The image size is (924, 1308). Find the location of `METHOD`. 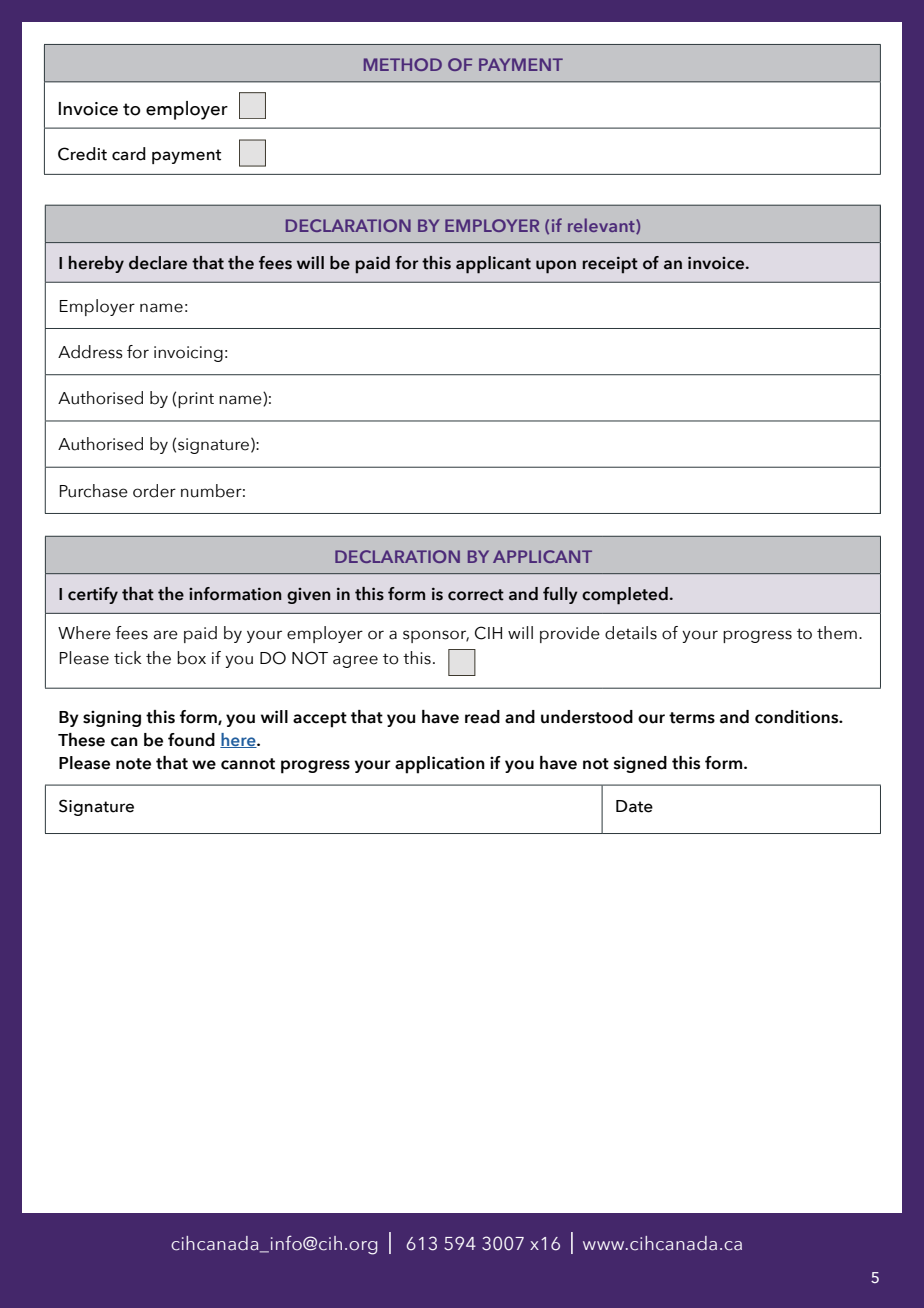

METHOD is located at coordinates (403, 64).
